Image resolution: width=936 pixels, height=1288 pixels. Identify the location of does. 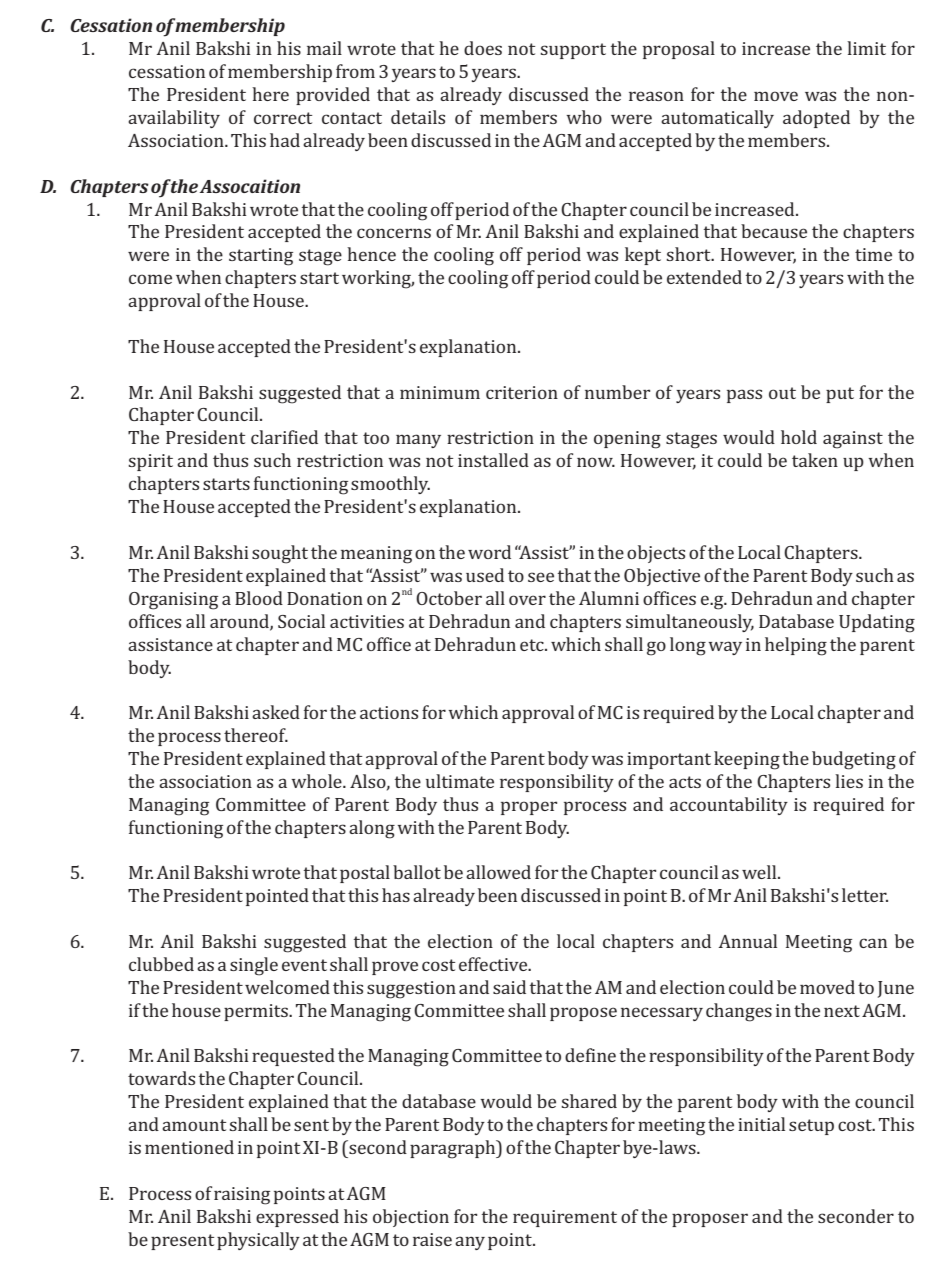
(483, 48).
